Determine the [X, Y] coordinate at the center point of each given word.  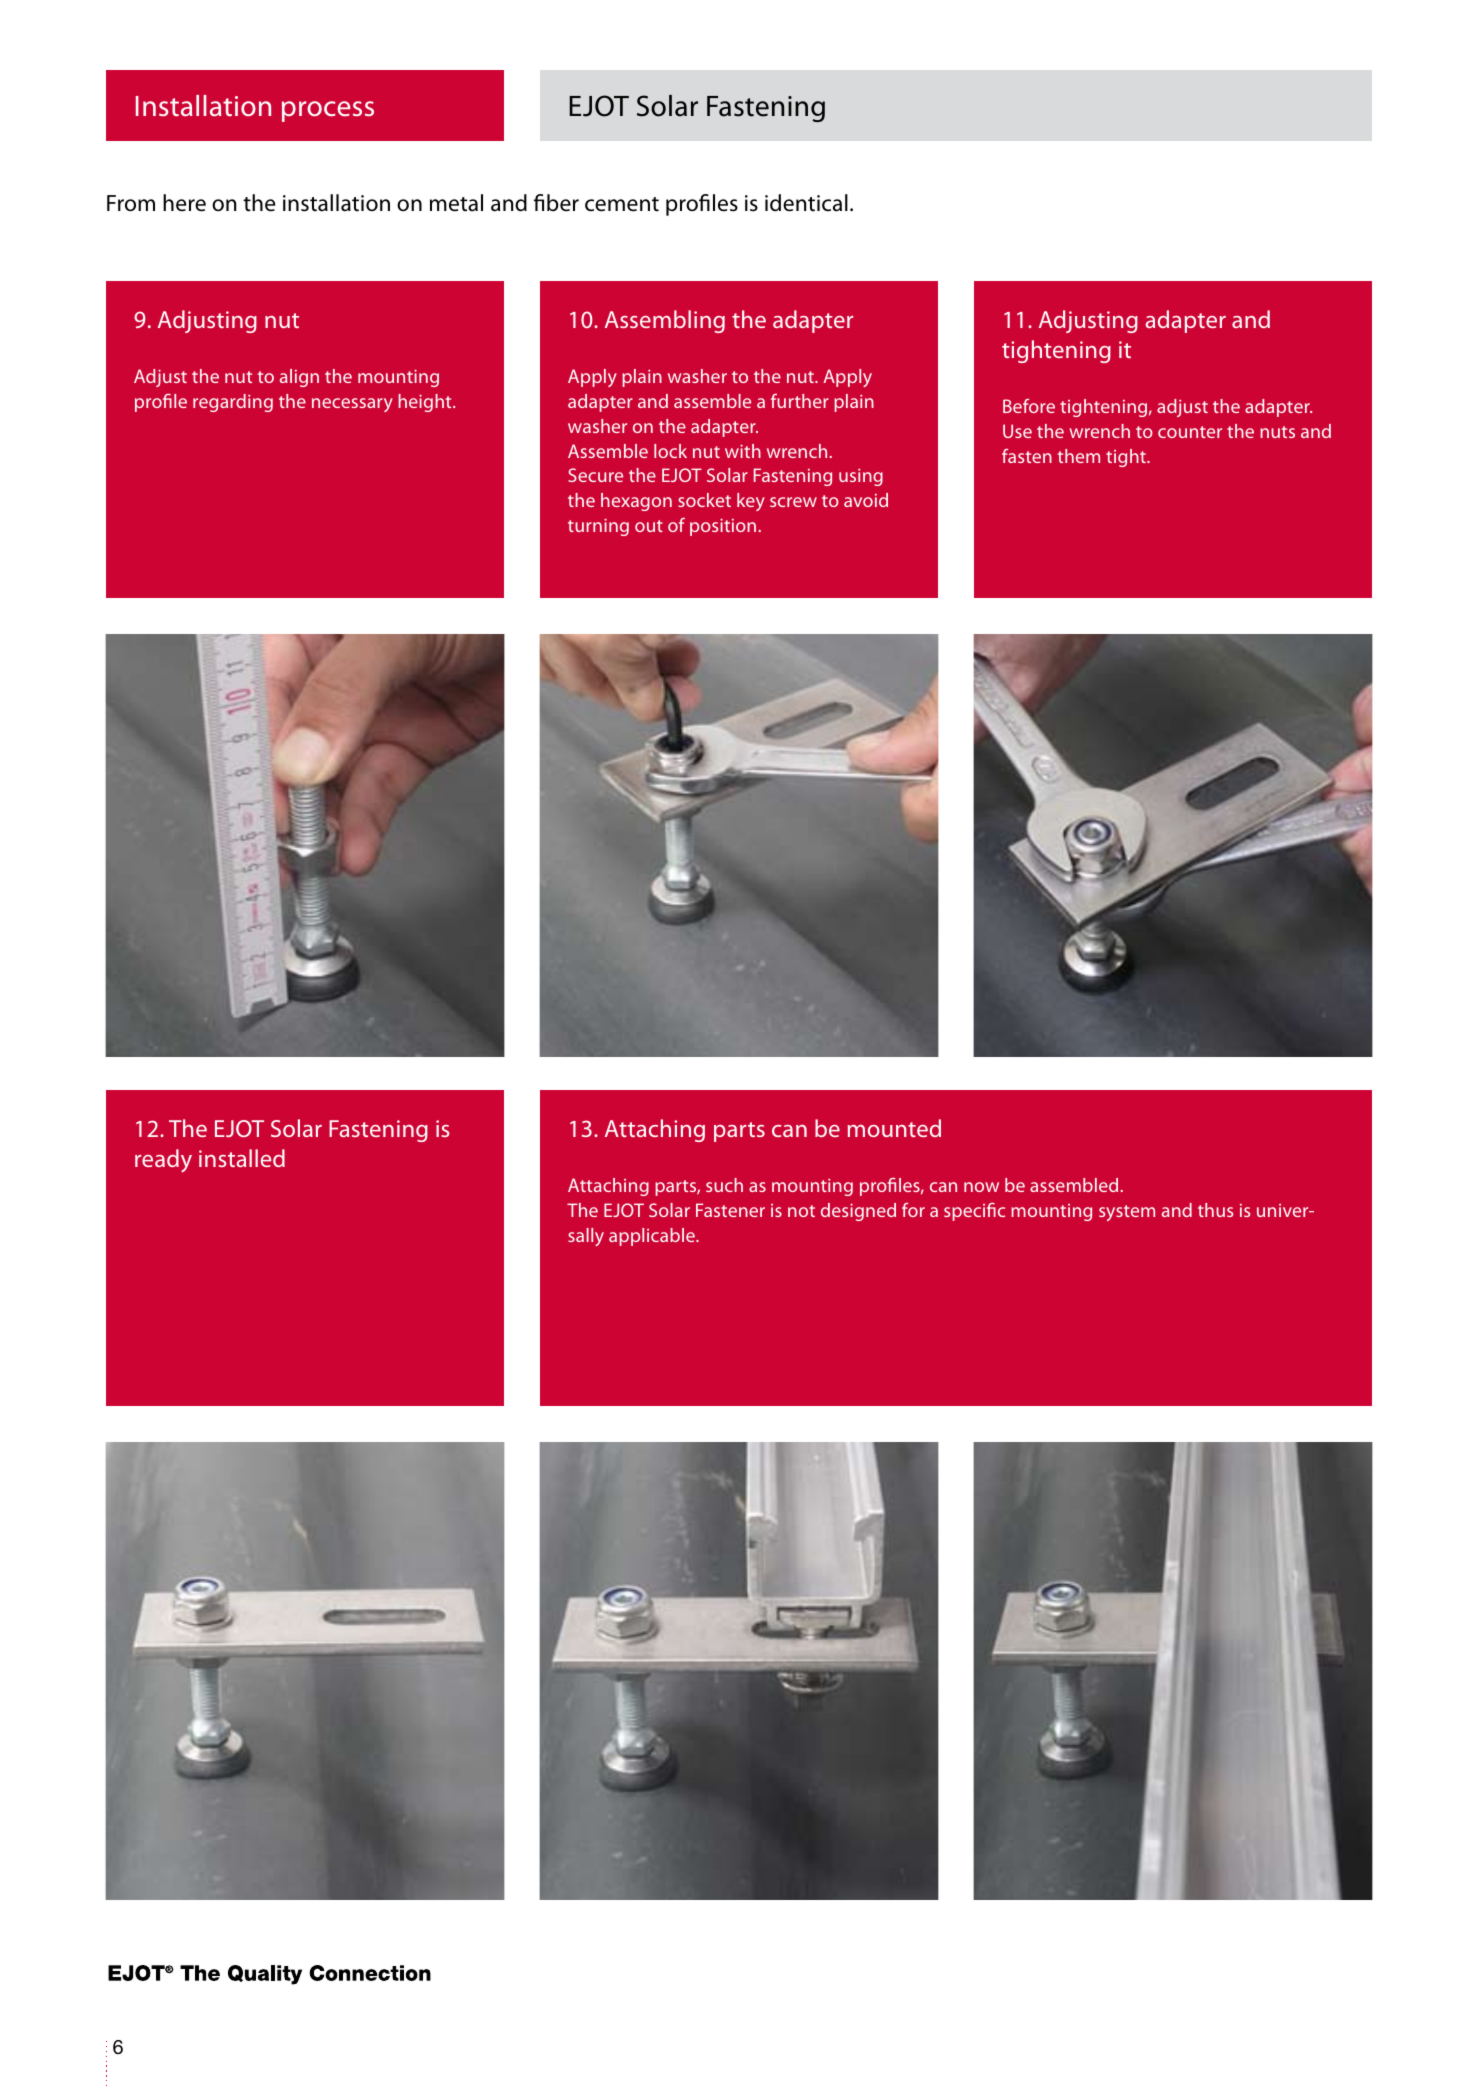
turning [598, 527]
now [981, 1187]
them [1079, 456]
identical [806, 203]
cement [622, 204]
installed [242, 1158]
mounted [894, 1128]
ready [163, 1161]
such [724, 1185]
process [328, 111]
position [723, 527]
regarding [233, 403]
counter [1190, 432]
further [800, 401]
